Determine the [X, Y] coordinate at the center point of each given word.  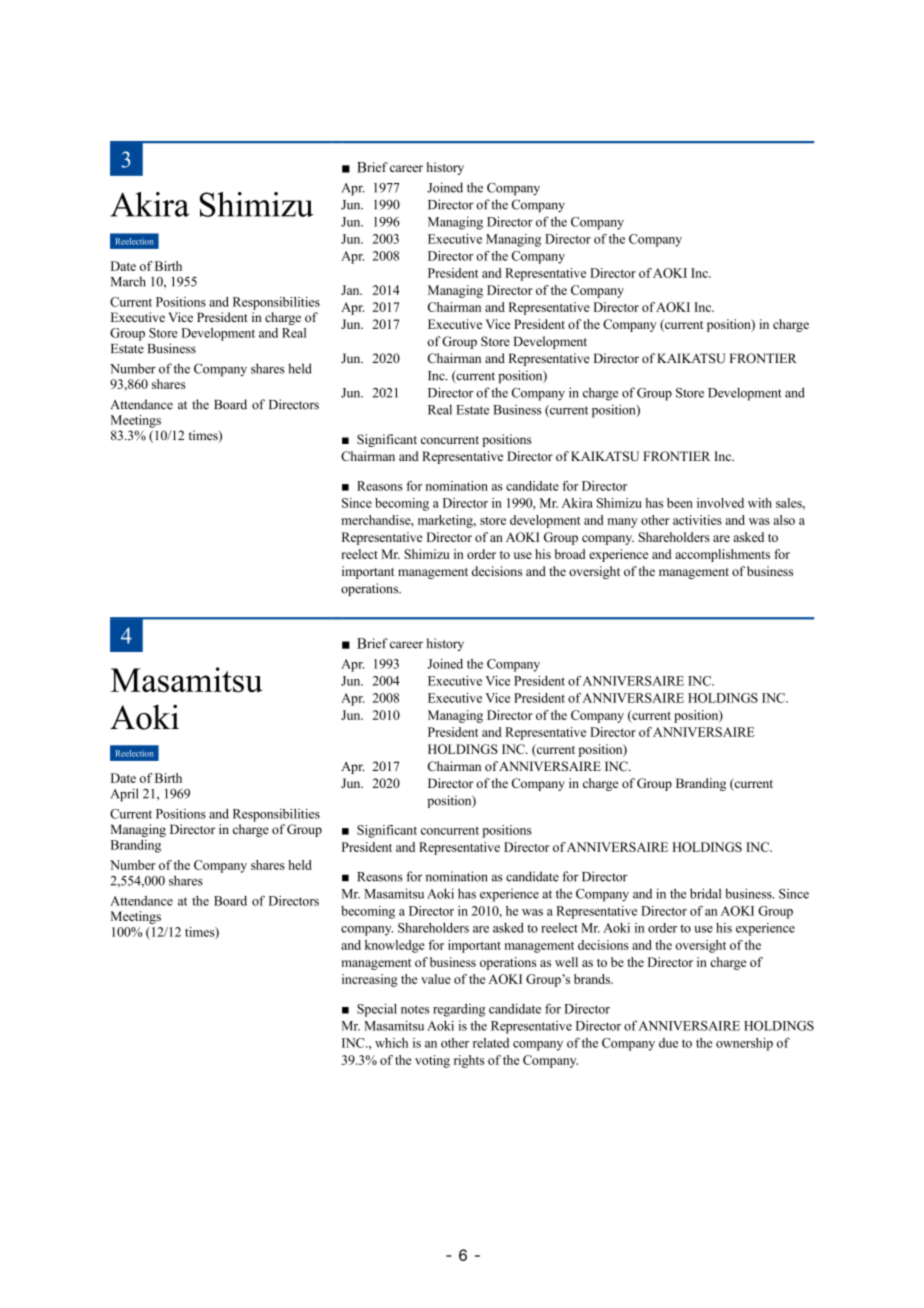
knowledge [395, 946]
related [491, 1043]
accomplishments [722, 555]
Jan [351, 290]
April [124, 795]
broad [570, 554]
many [623, 523]
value [436, 979]
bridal [705, 893]
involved [720, 503]
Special [377, 1010]
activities [697, 520]
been [680, 503]
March [128, 281]
